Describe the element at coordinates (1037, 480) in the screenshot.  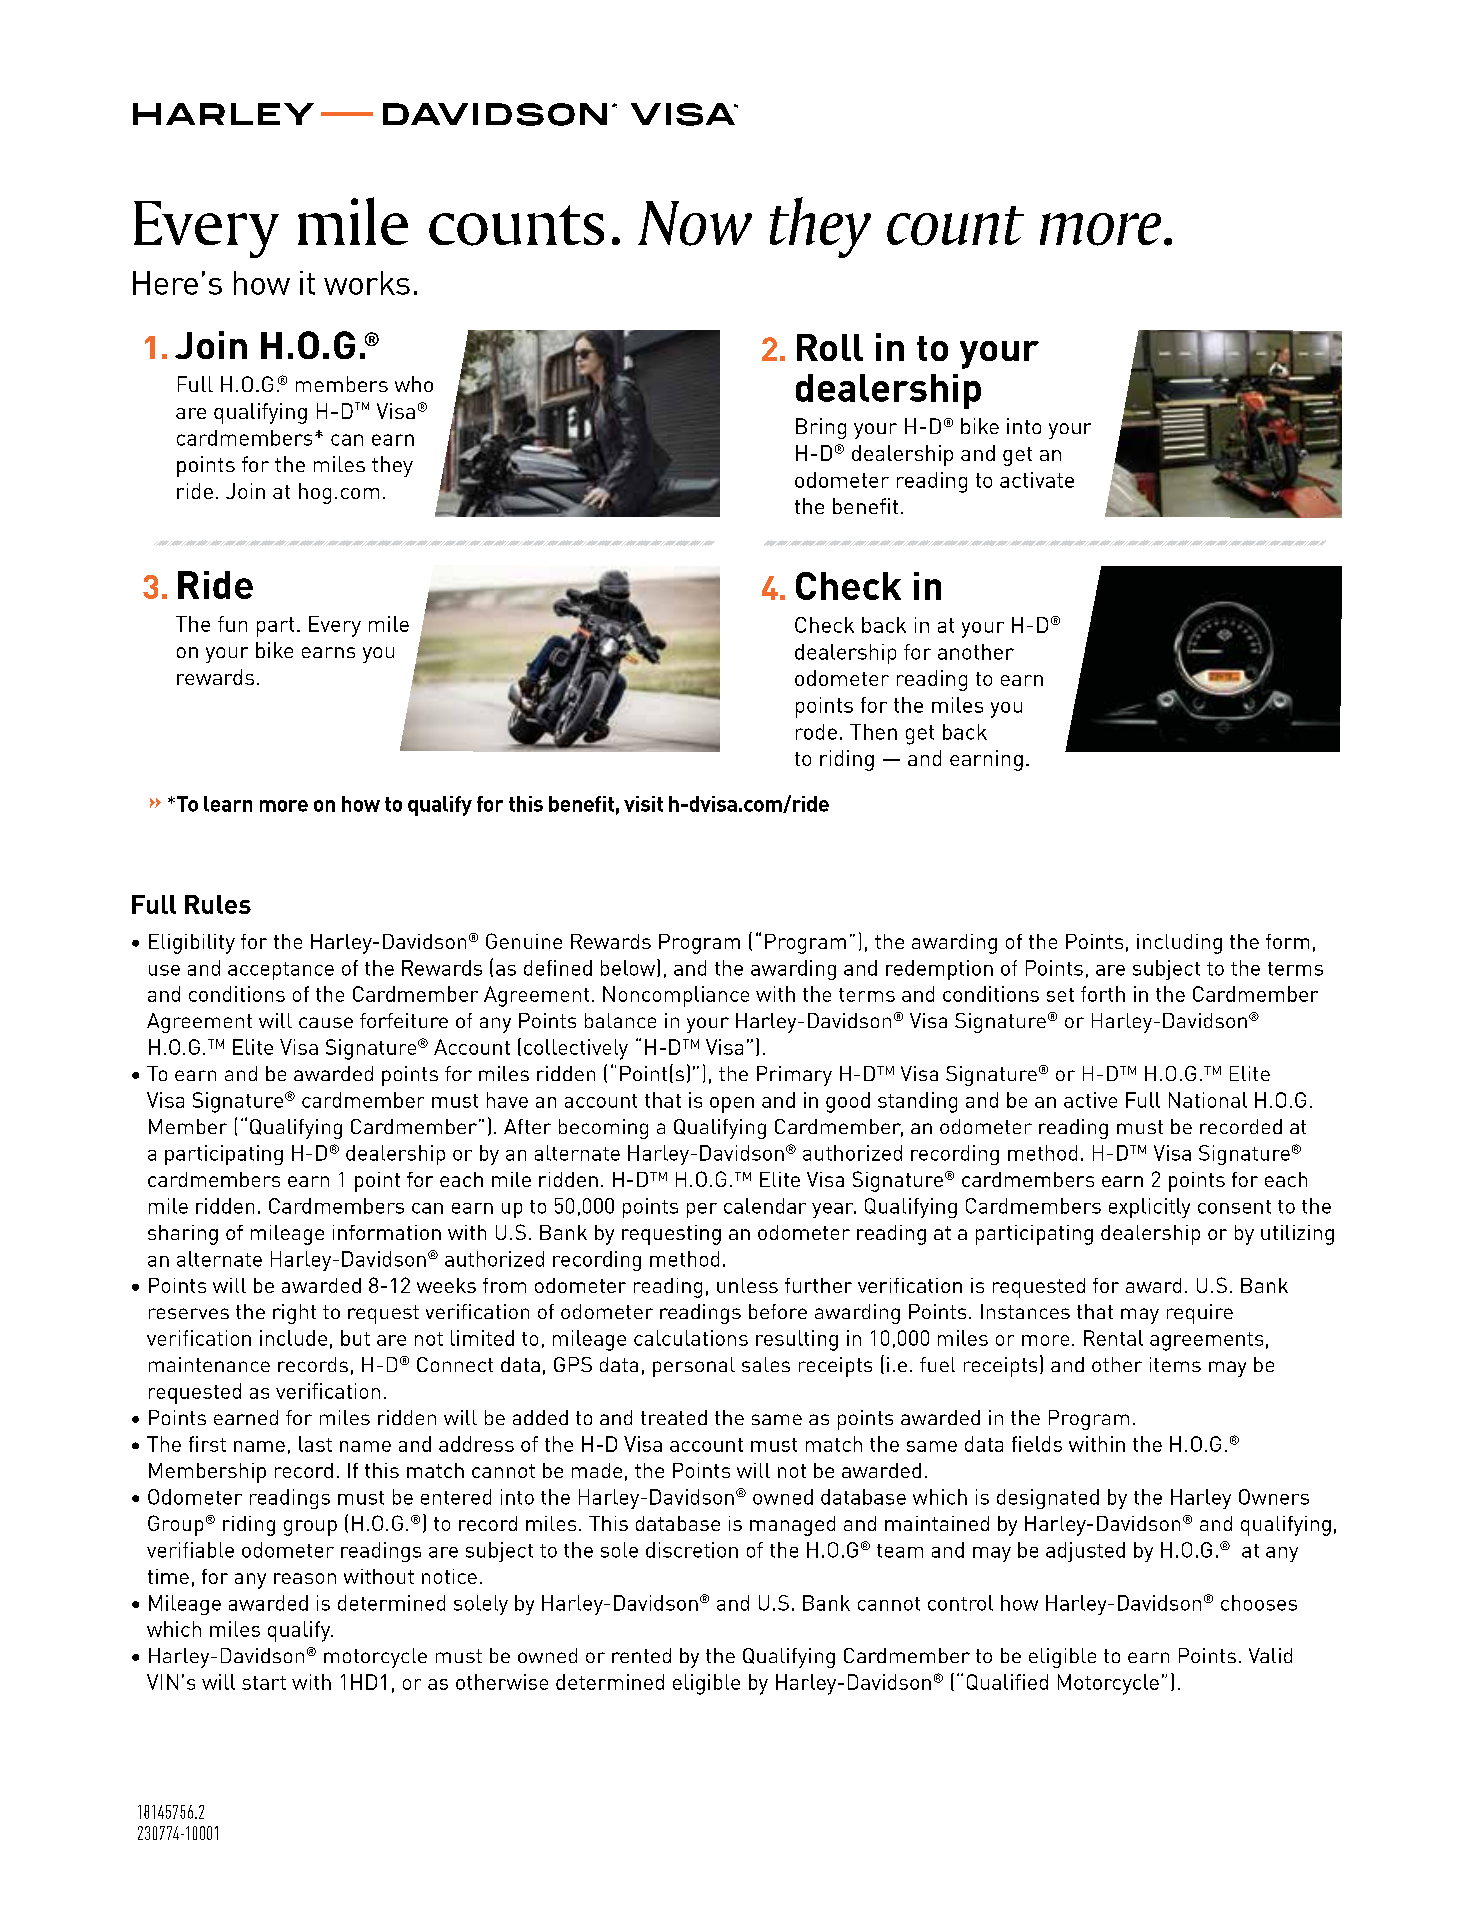
I see `activate` at that location.
